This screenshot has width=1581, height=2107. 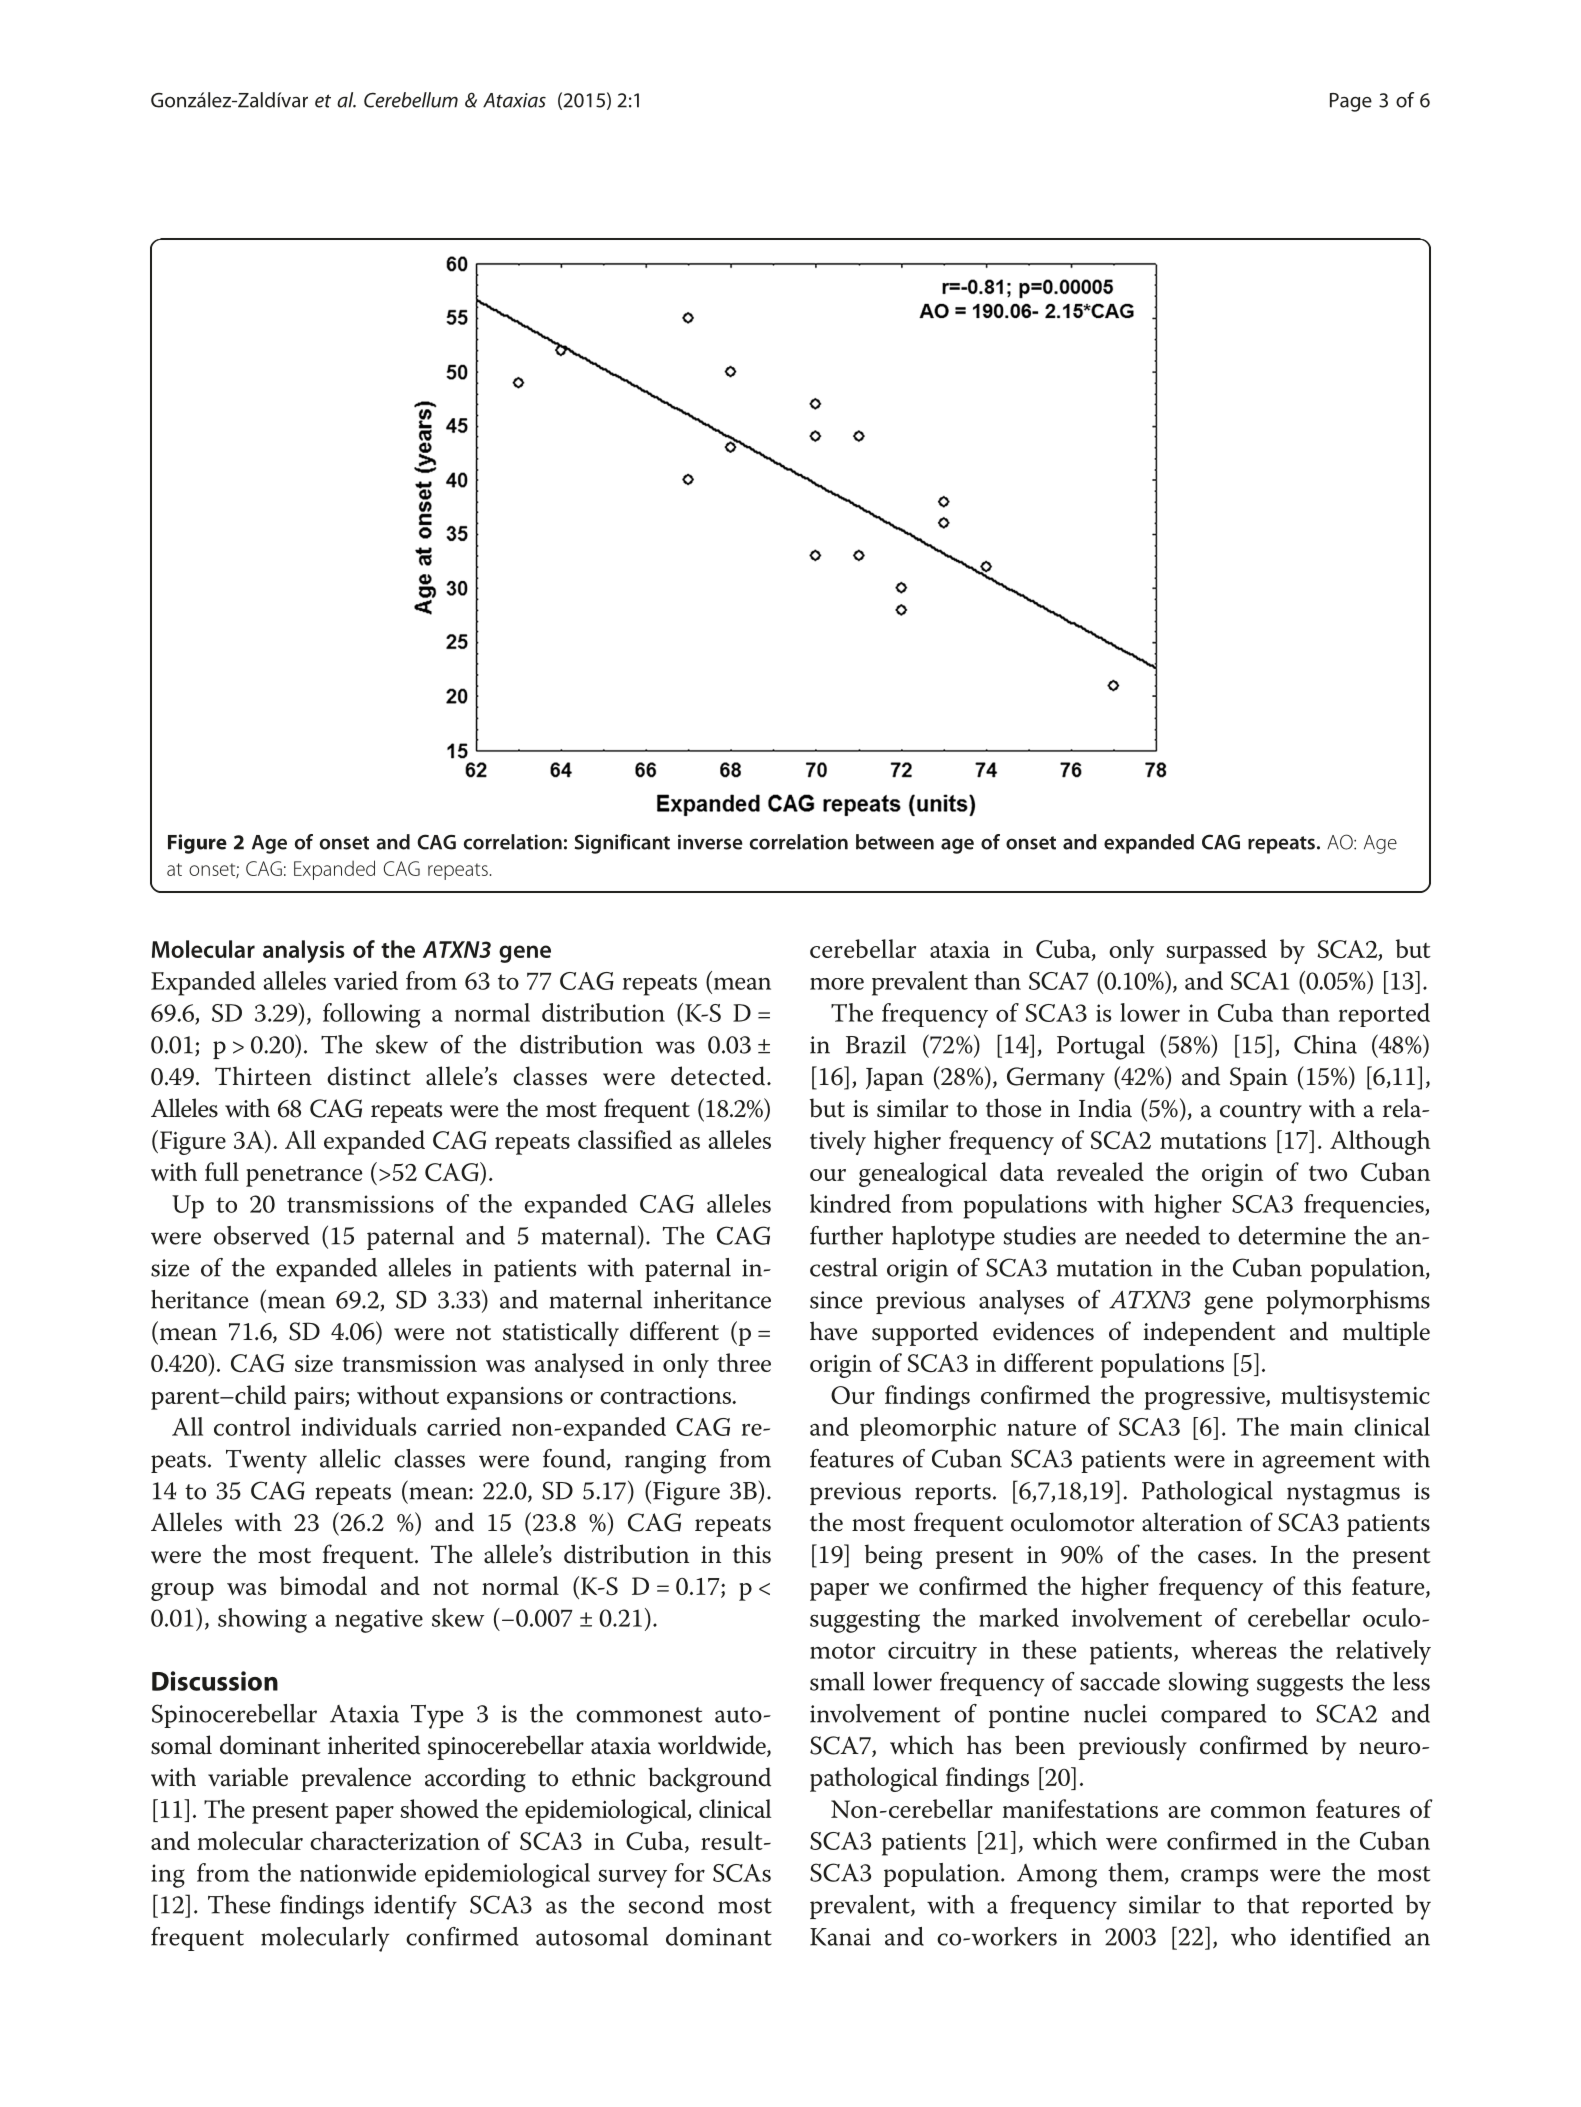 What do you see at coordinates (895, 842) in the screenshot?
I see `between` at bounding box center [895, 842].
